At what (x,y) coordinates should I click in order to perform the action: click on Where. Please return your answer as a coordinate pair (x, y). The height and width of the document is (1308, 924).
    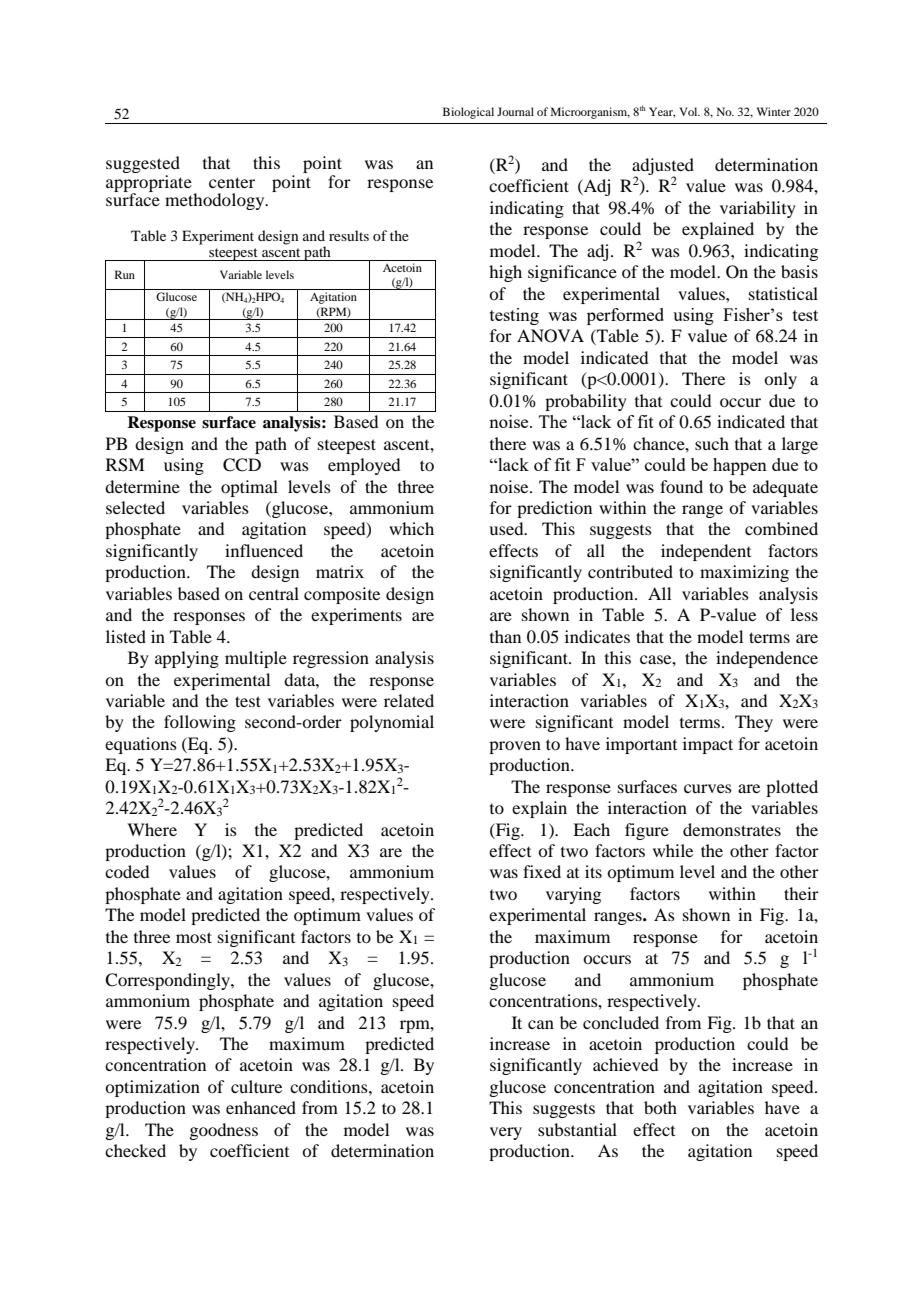
    Looking at the image, I should click on (152, 829).
